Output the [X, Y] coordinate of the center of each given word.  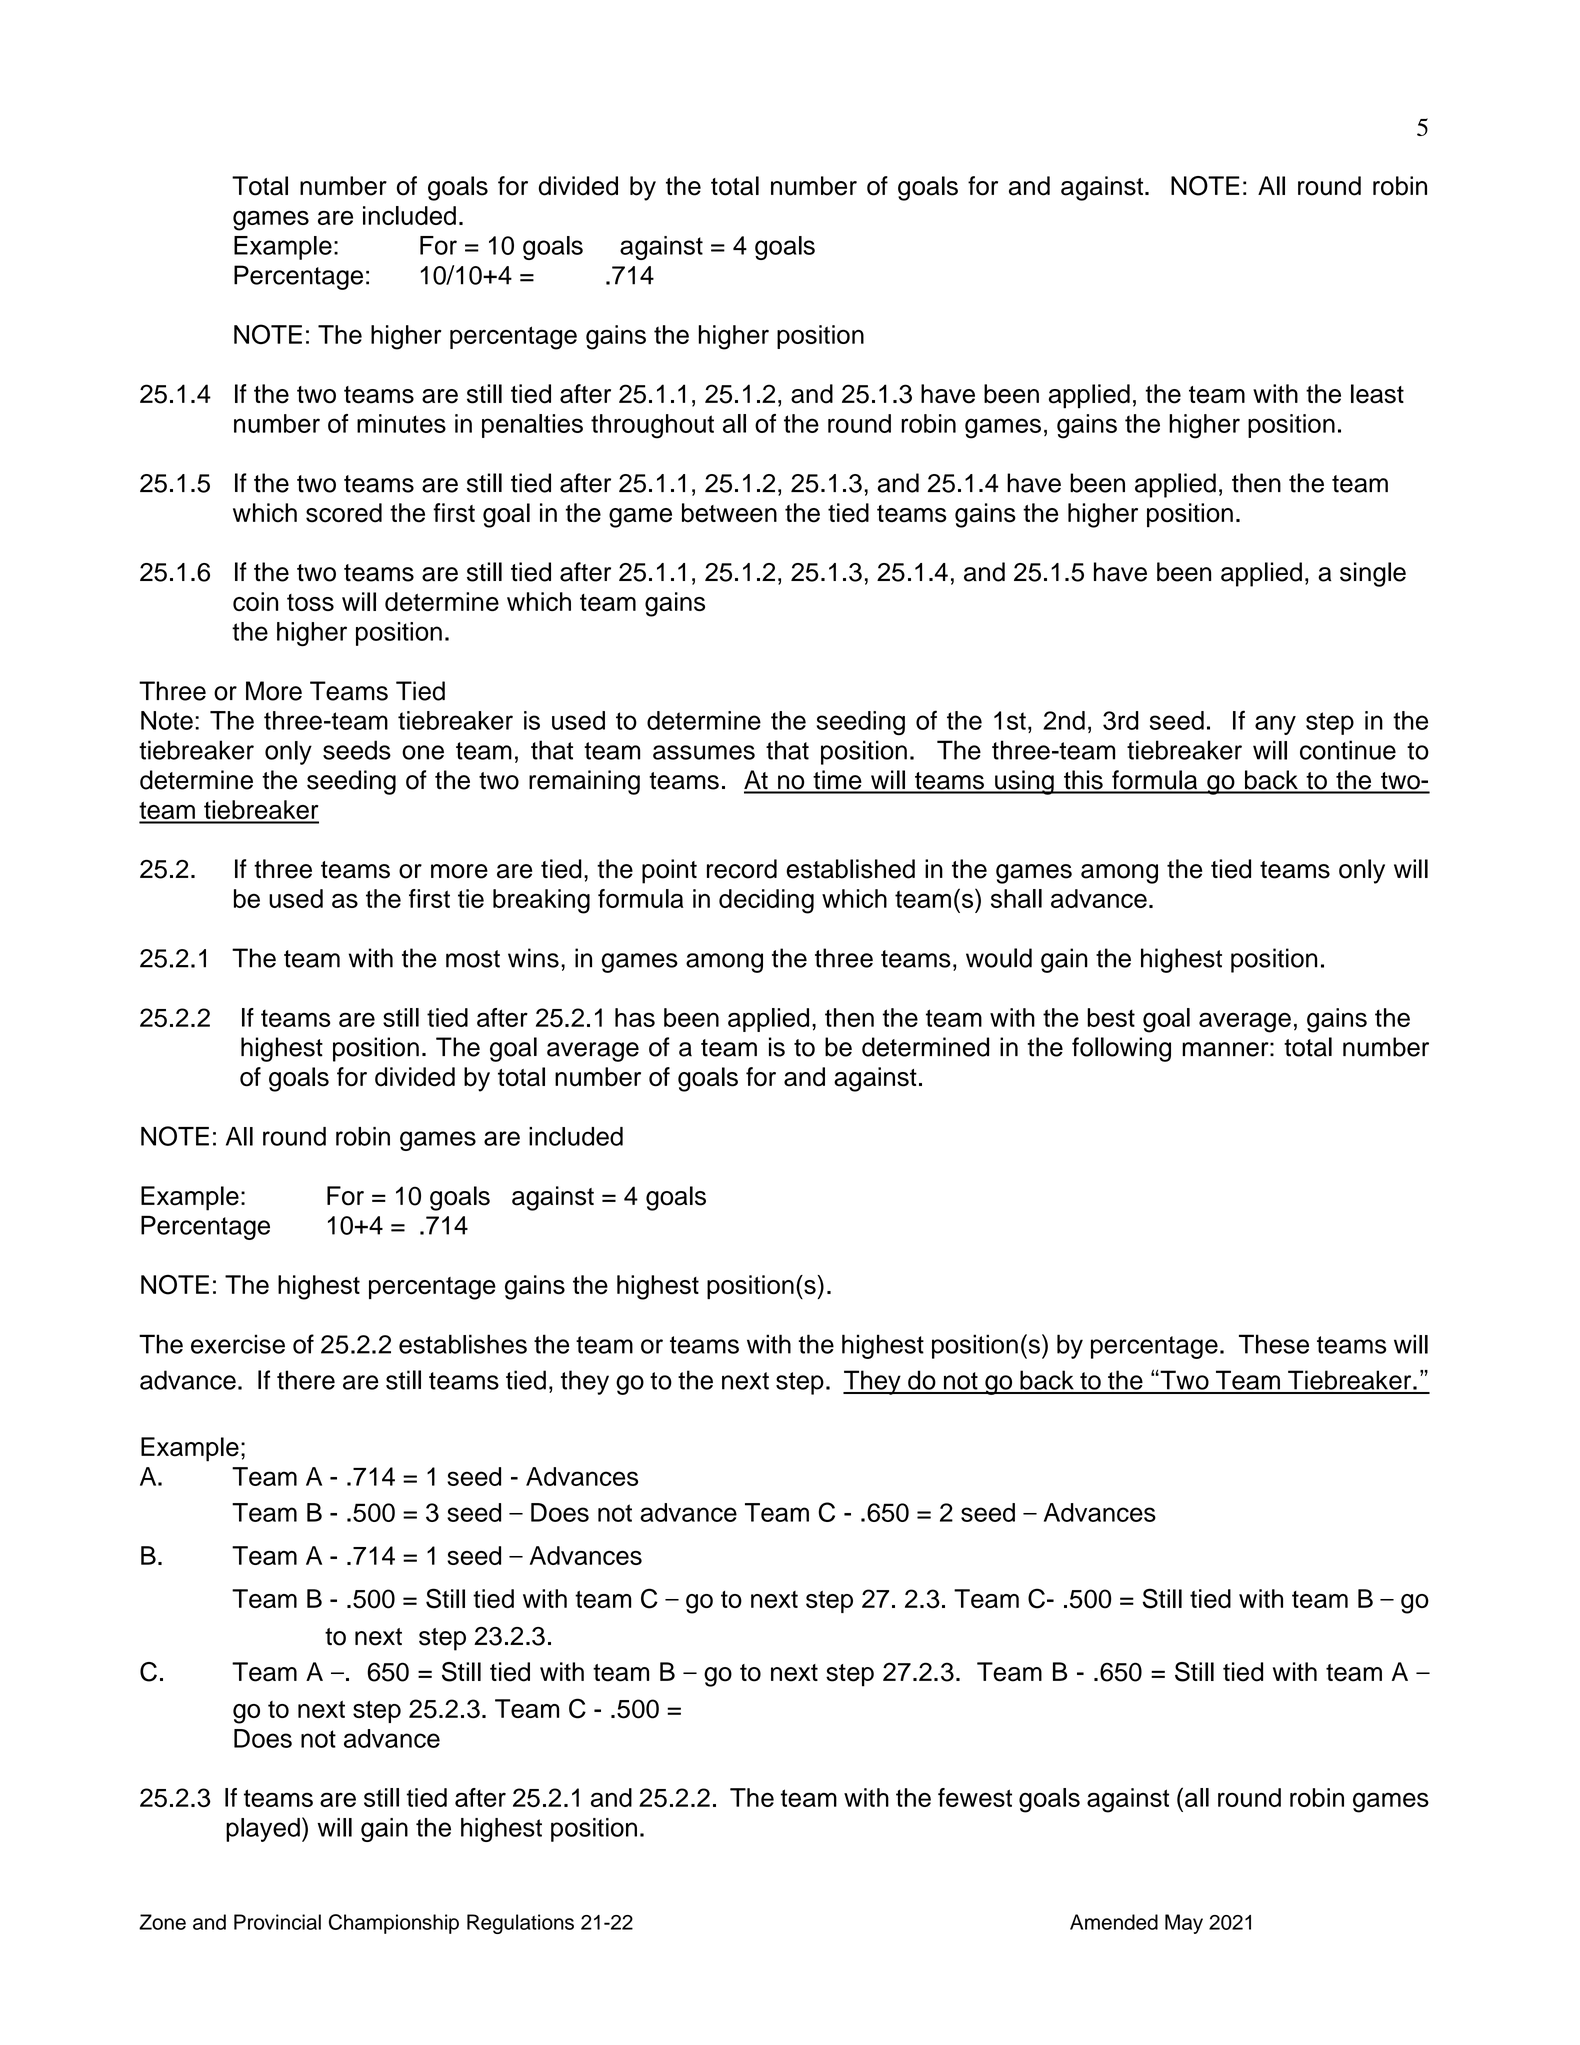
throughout [652, 426]
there [306, 1380]
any [1275, 725]
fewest [975, 1797]
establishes [463, 1344]
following [1121, 1049]
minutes [401, 423]
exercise [238, 1344]
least [1377, 394]
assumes [704, 752]
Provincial [277, 1922]
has [635, 1017]
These [1274, 1344]
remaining [584, 782]
